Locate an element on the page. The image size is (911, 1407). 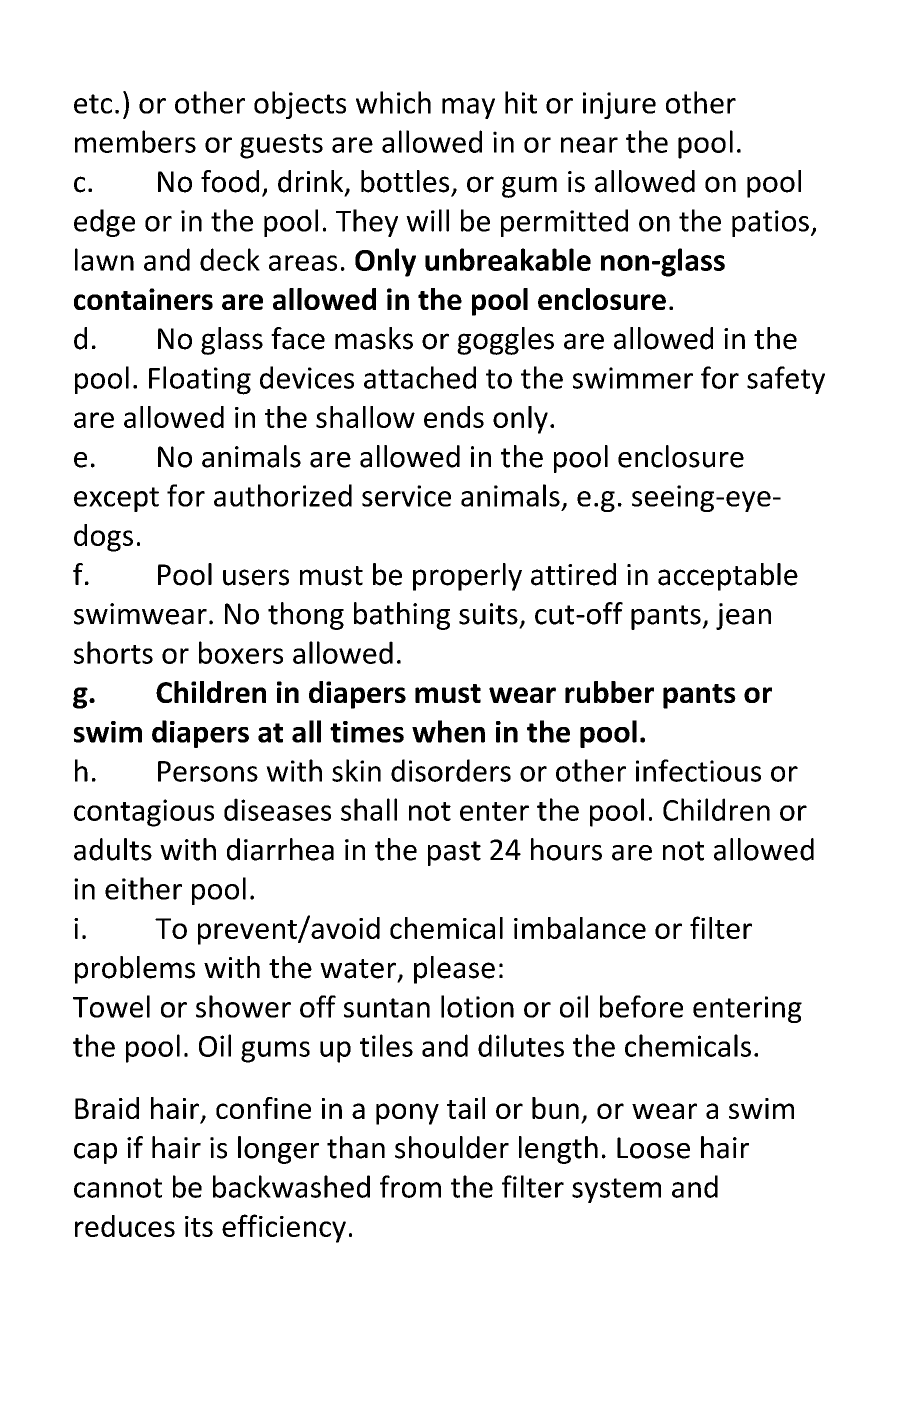
may is located at coordinates (468, 108).
